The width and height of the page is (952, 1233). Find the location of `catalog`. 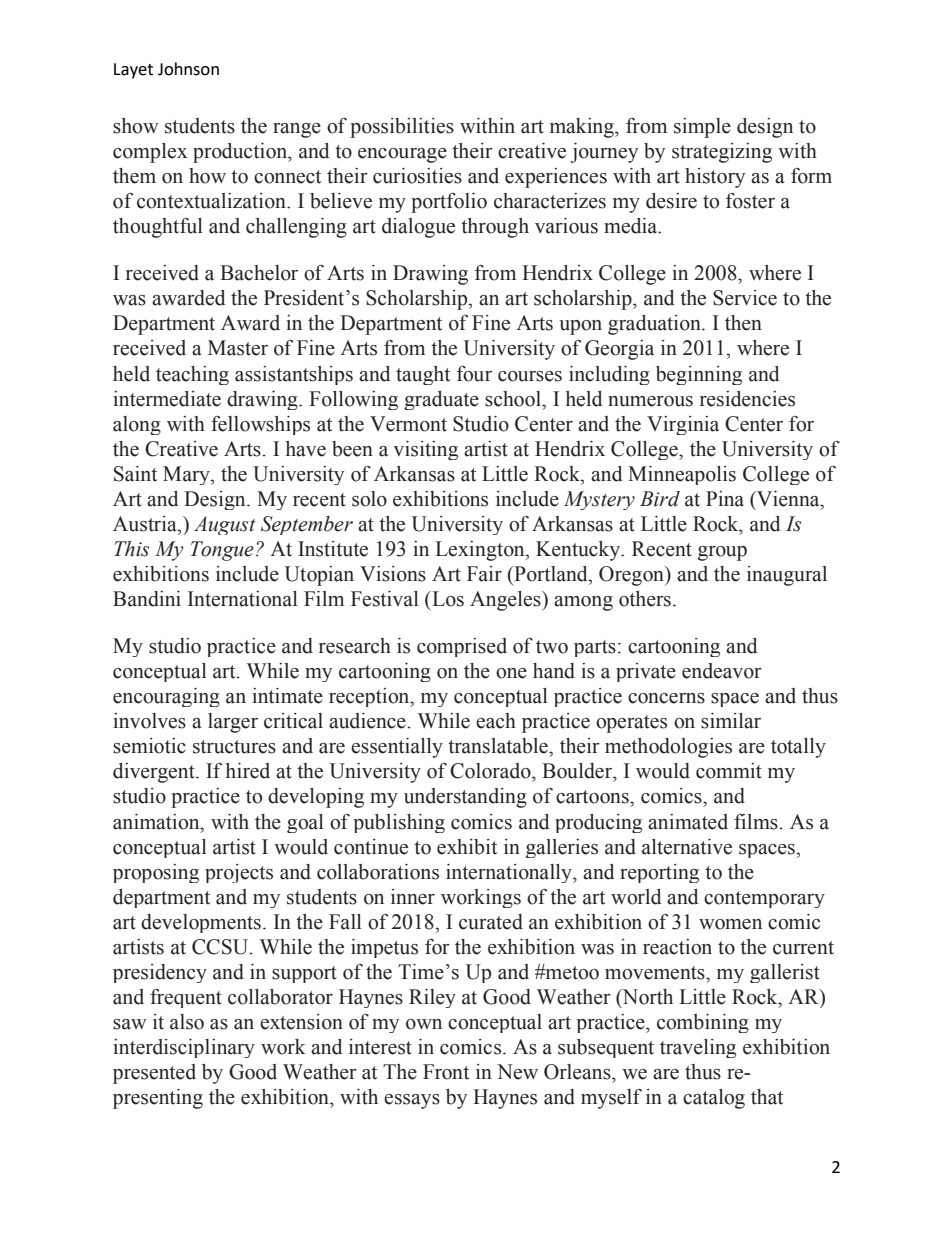

catalog is located at coordinates (714, 1099).
